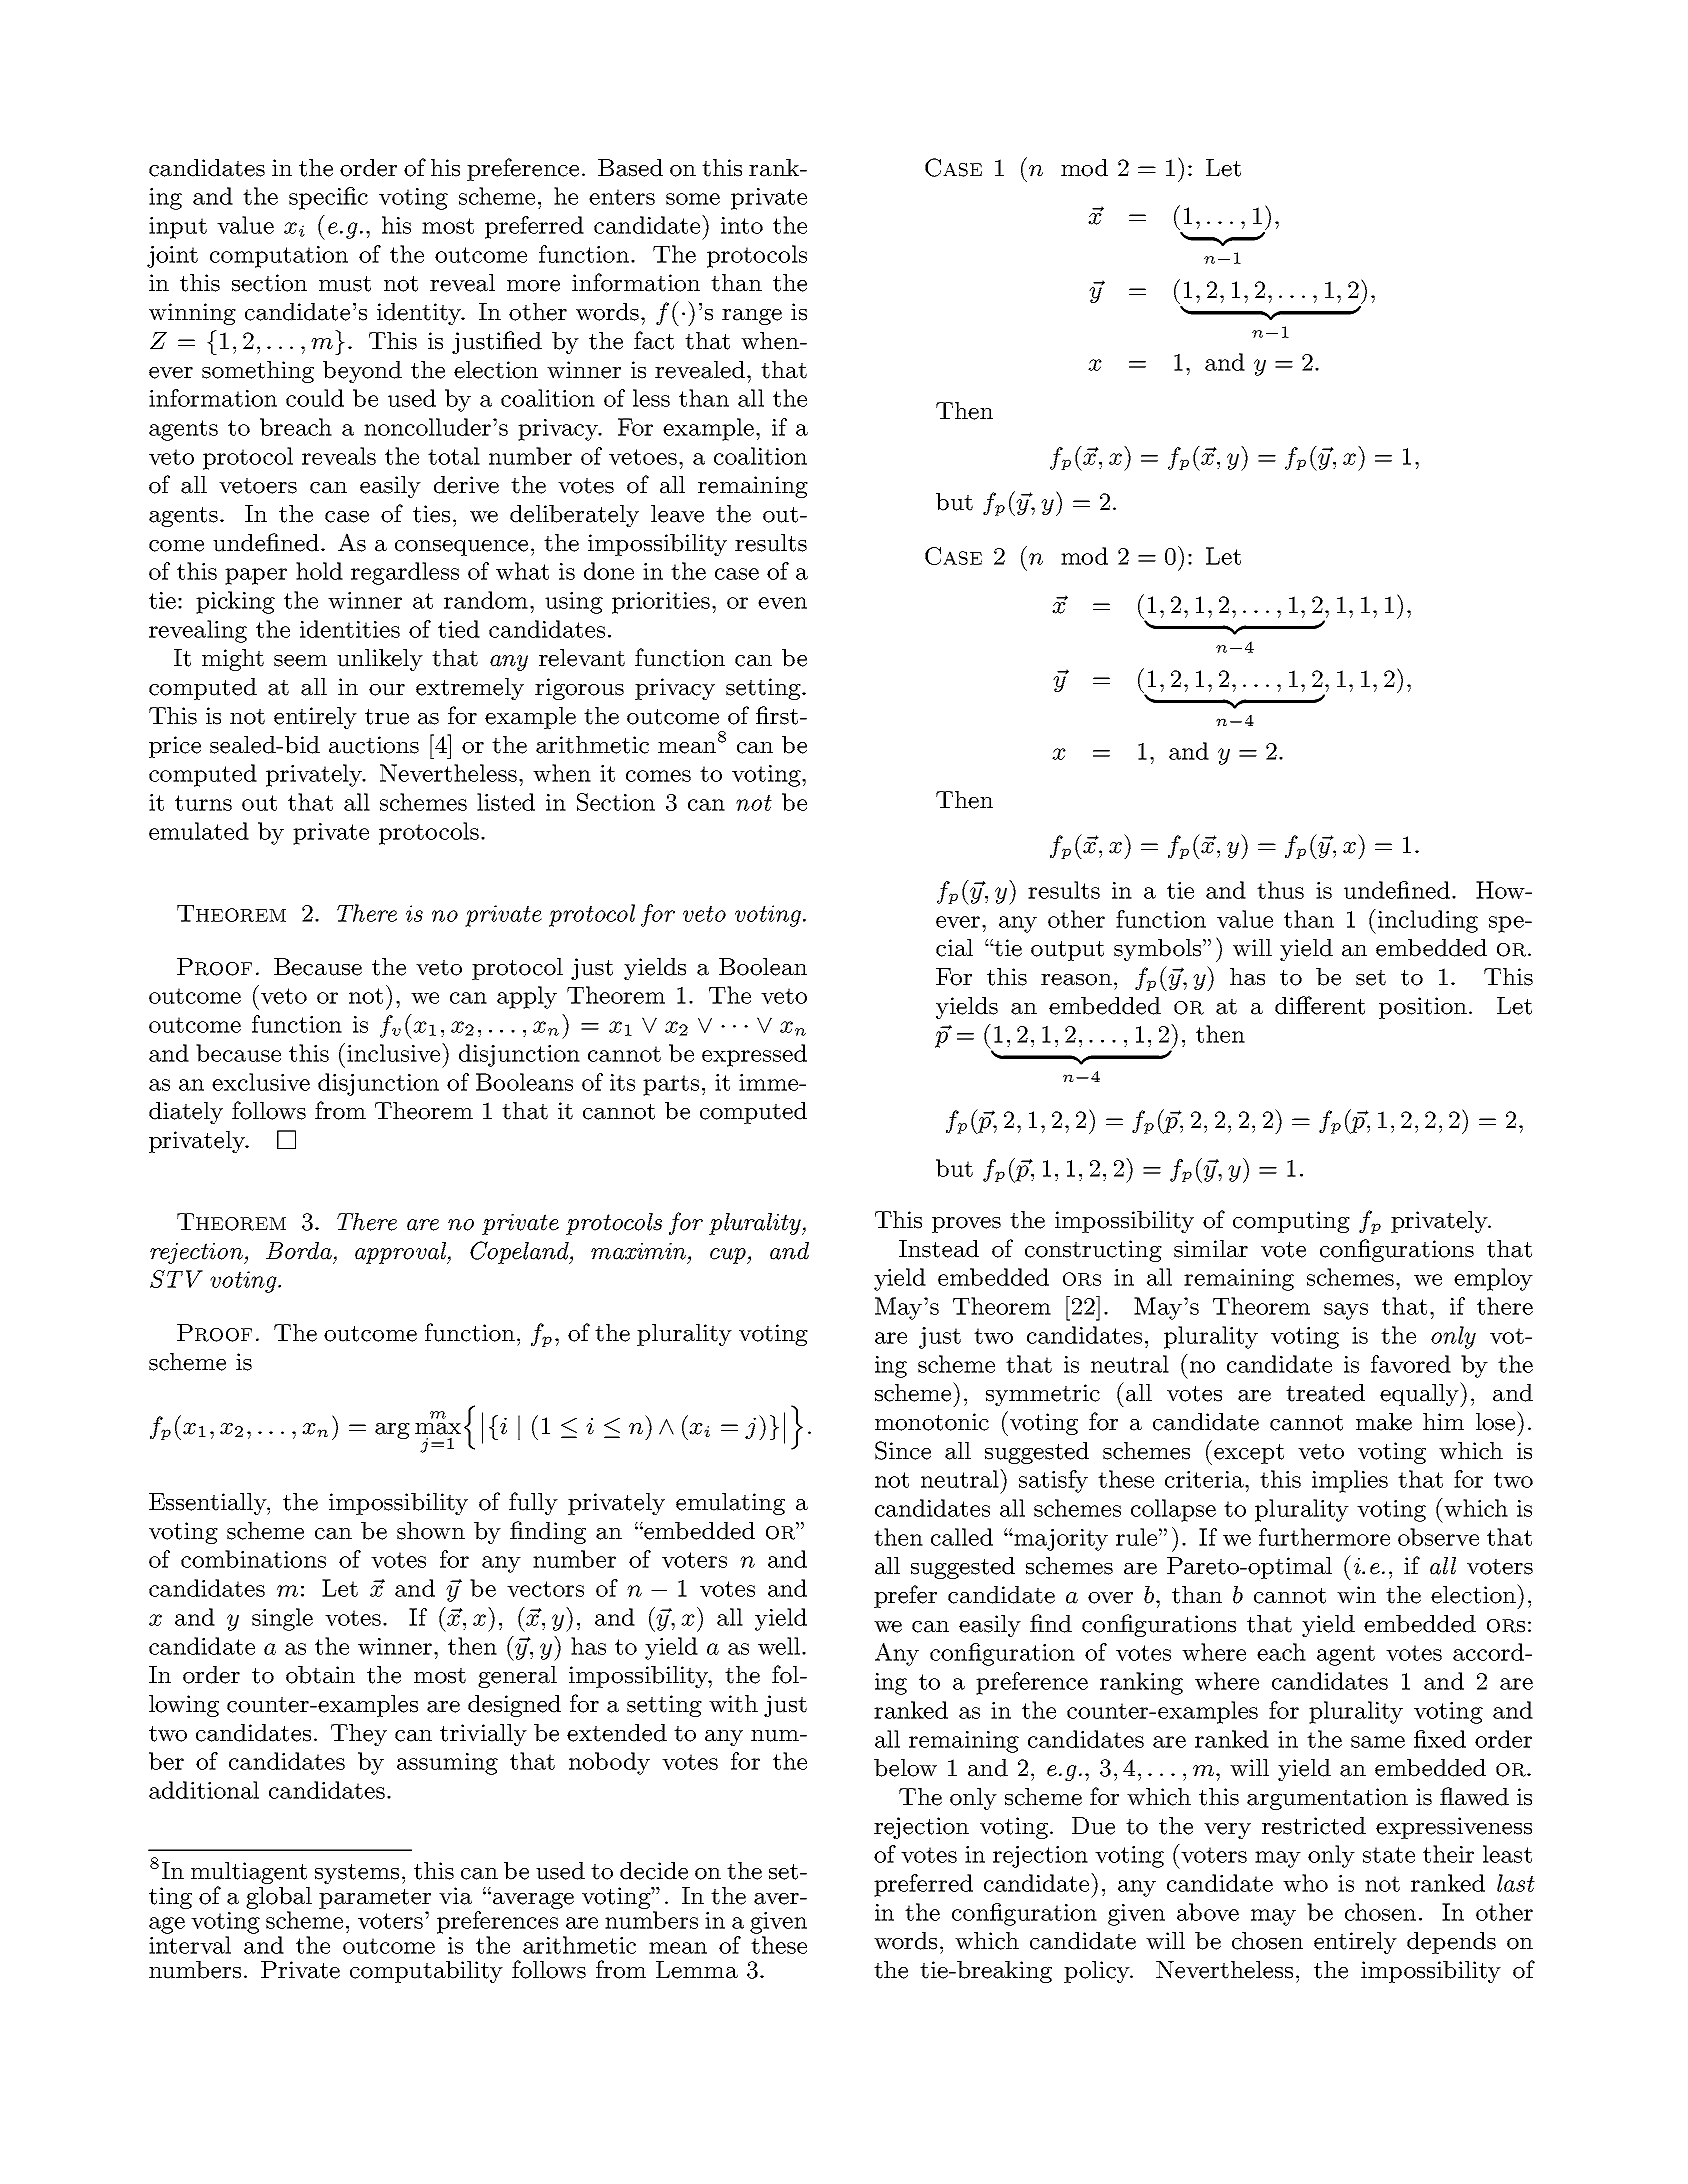 The height and width of the document is (2184, 1688). Describe the element at coordinates (328, 198) in the document. I see `specific` at that location.
